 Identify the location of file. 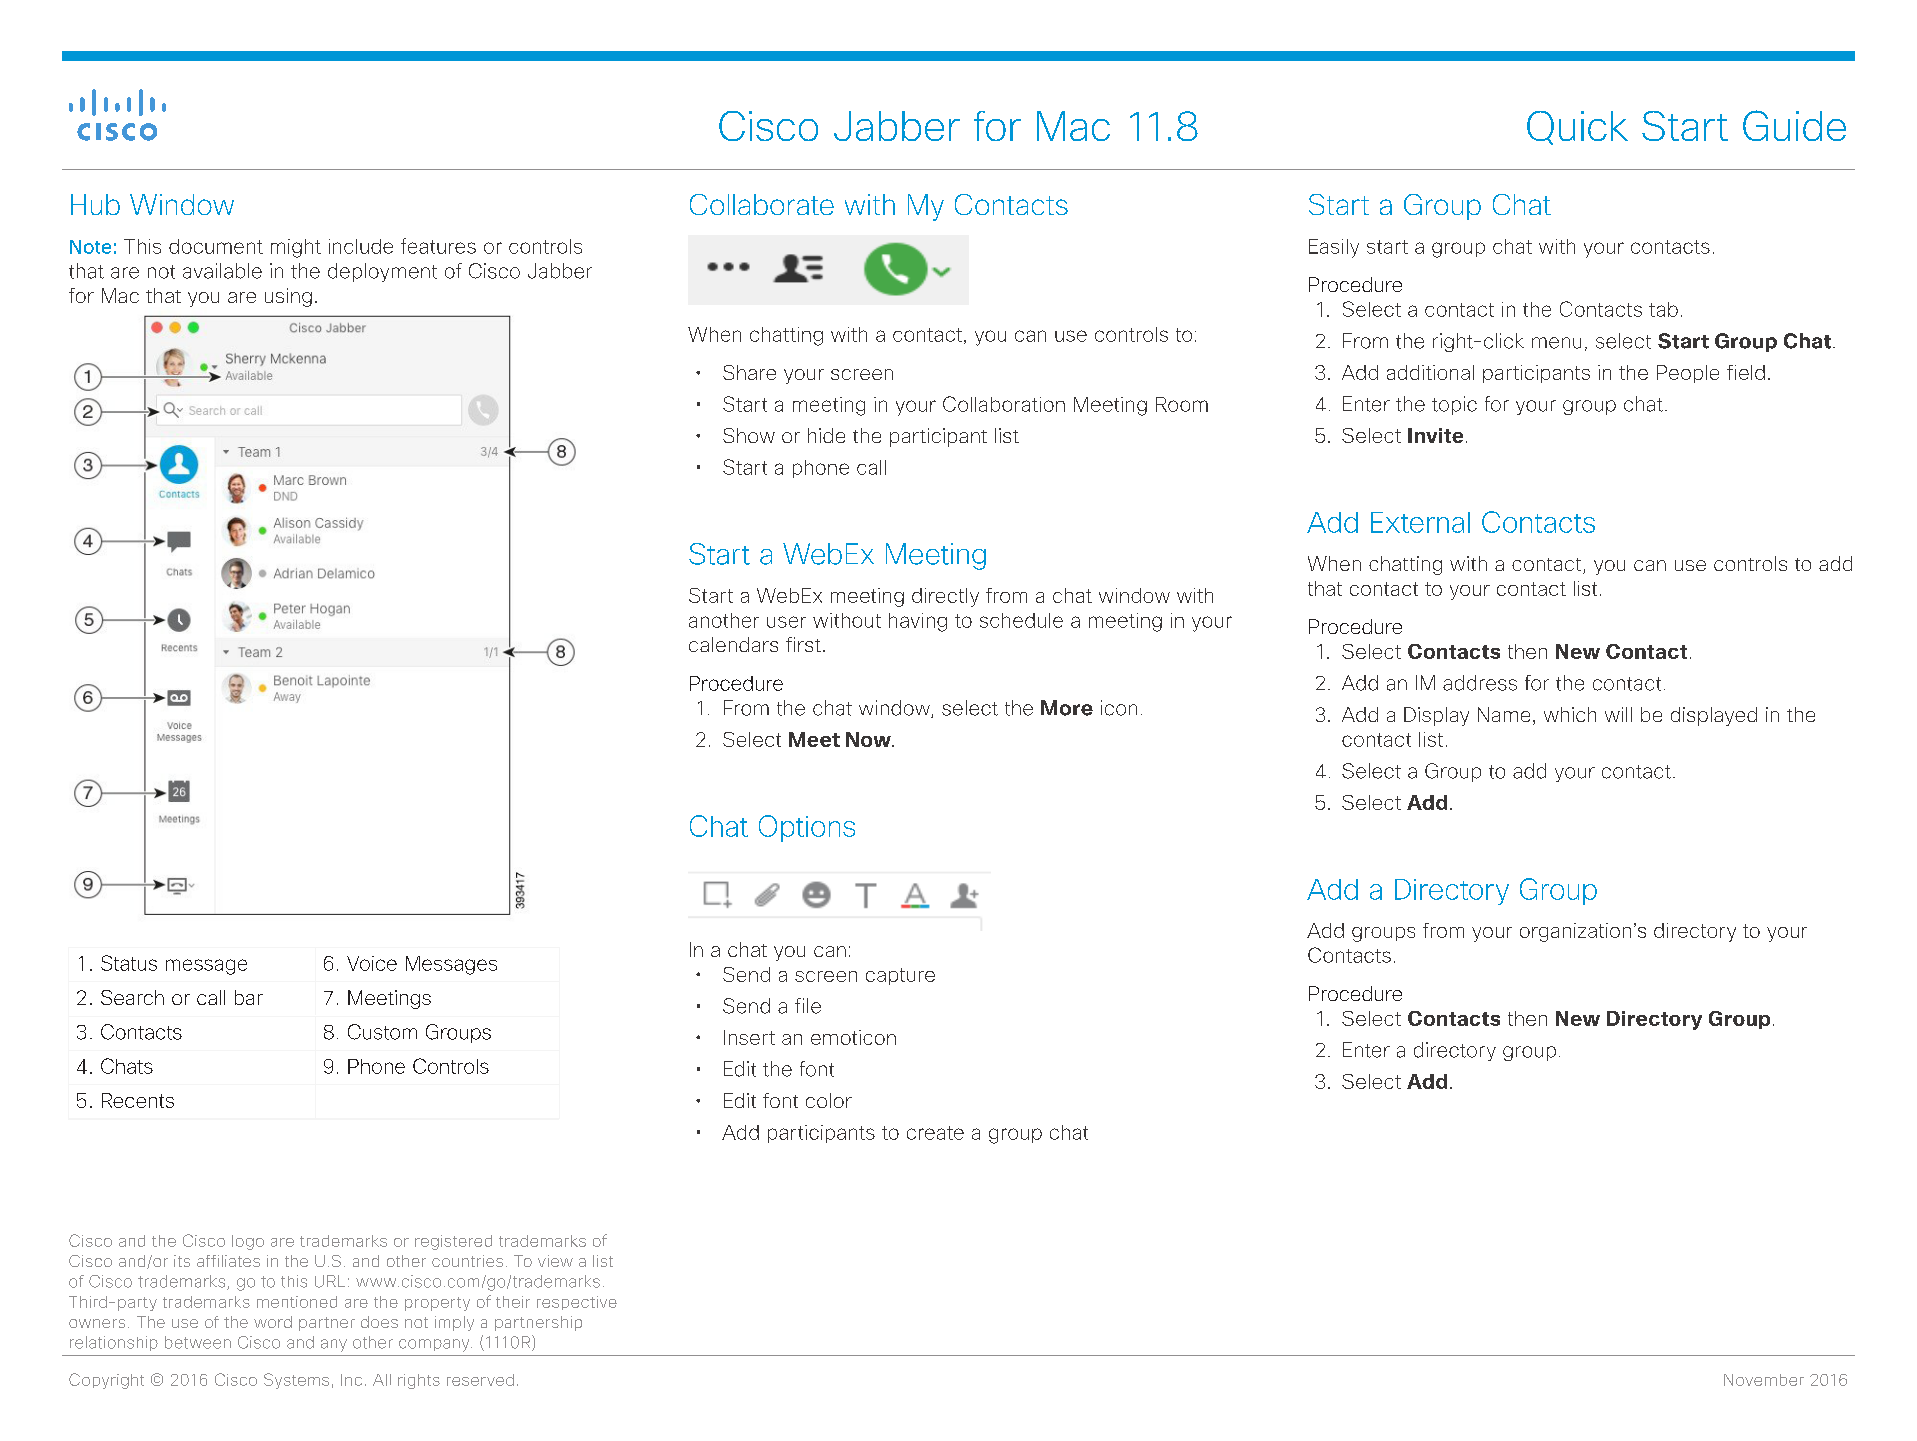
(808, 1006).
